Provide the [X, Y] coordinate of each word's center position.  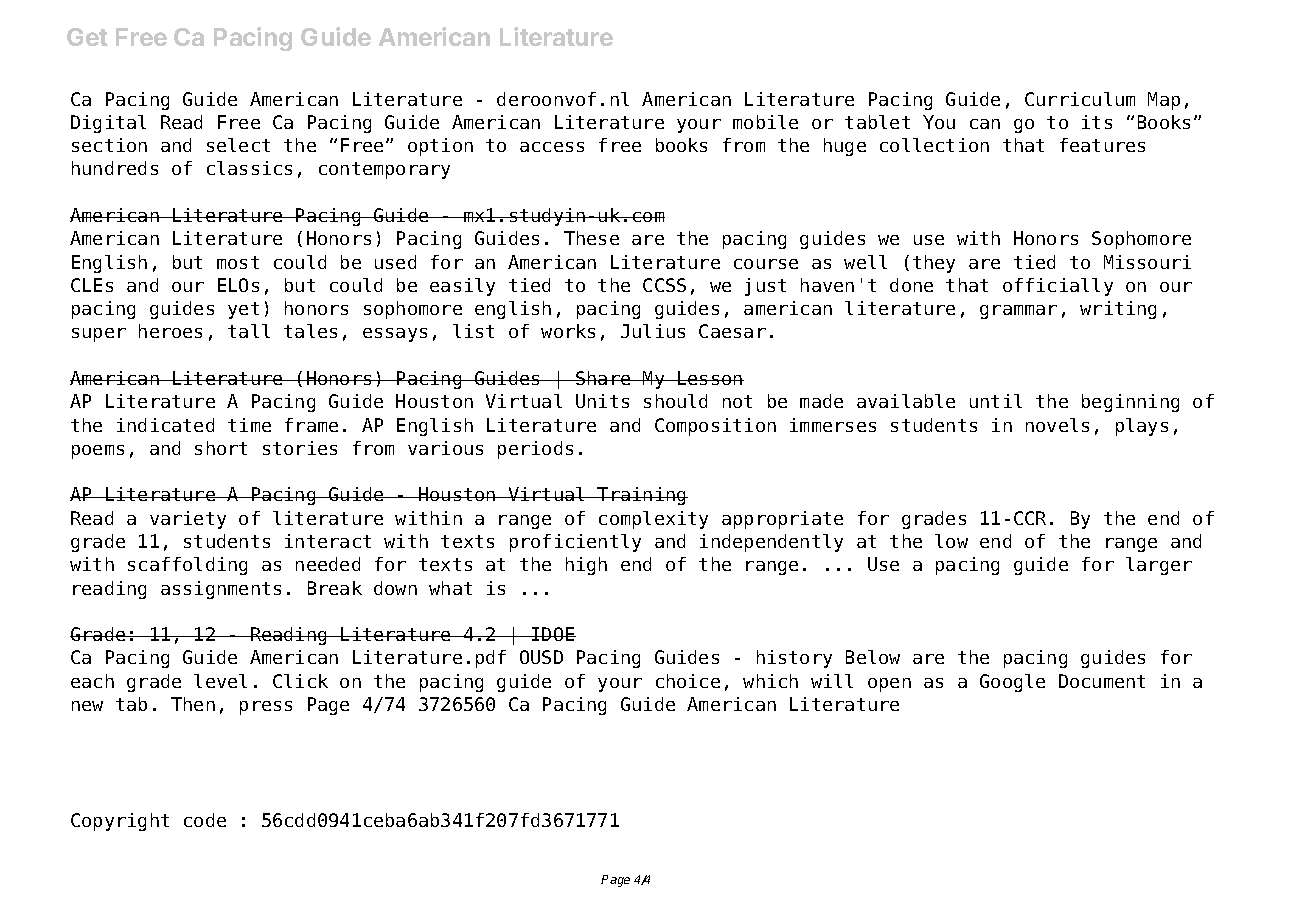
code [205, 820]
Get [87, 37]
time [249, 425]
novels [1057, 425]
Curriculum [1080, 99]
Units [602, 401]
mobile [765, 122]
